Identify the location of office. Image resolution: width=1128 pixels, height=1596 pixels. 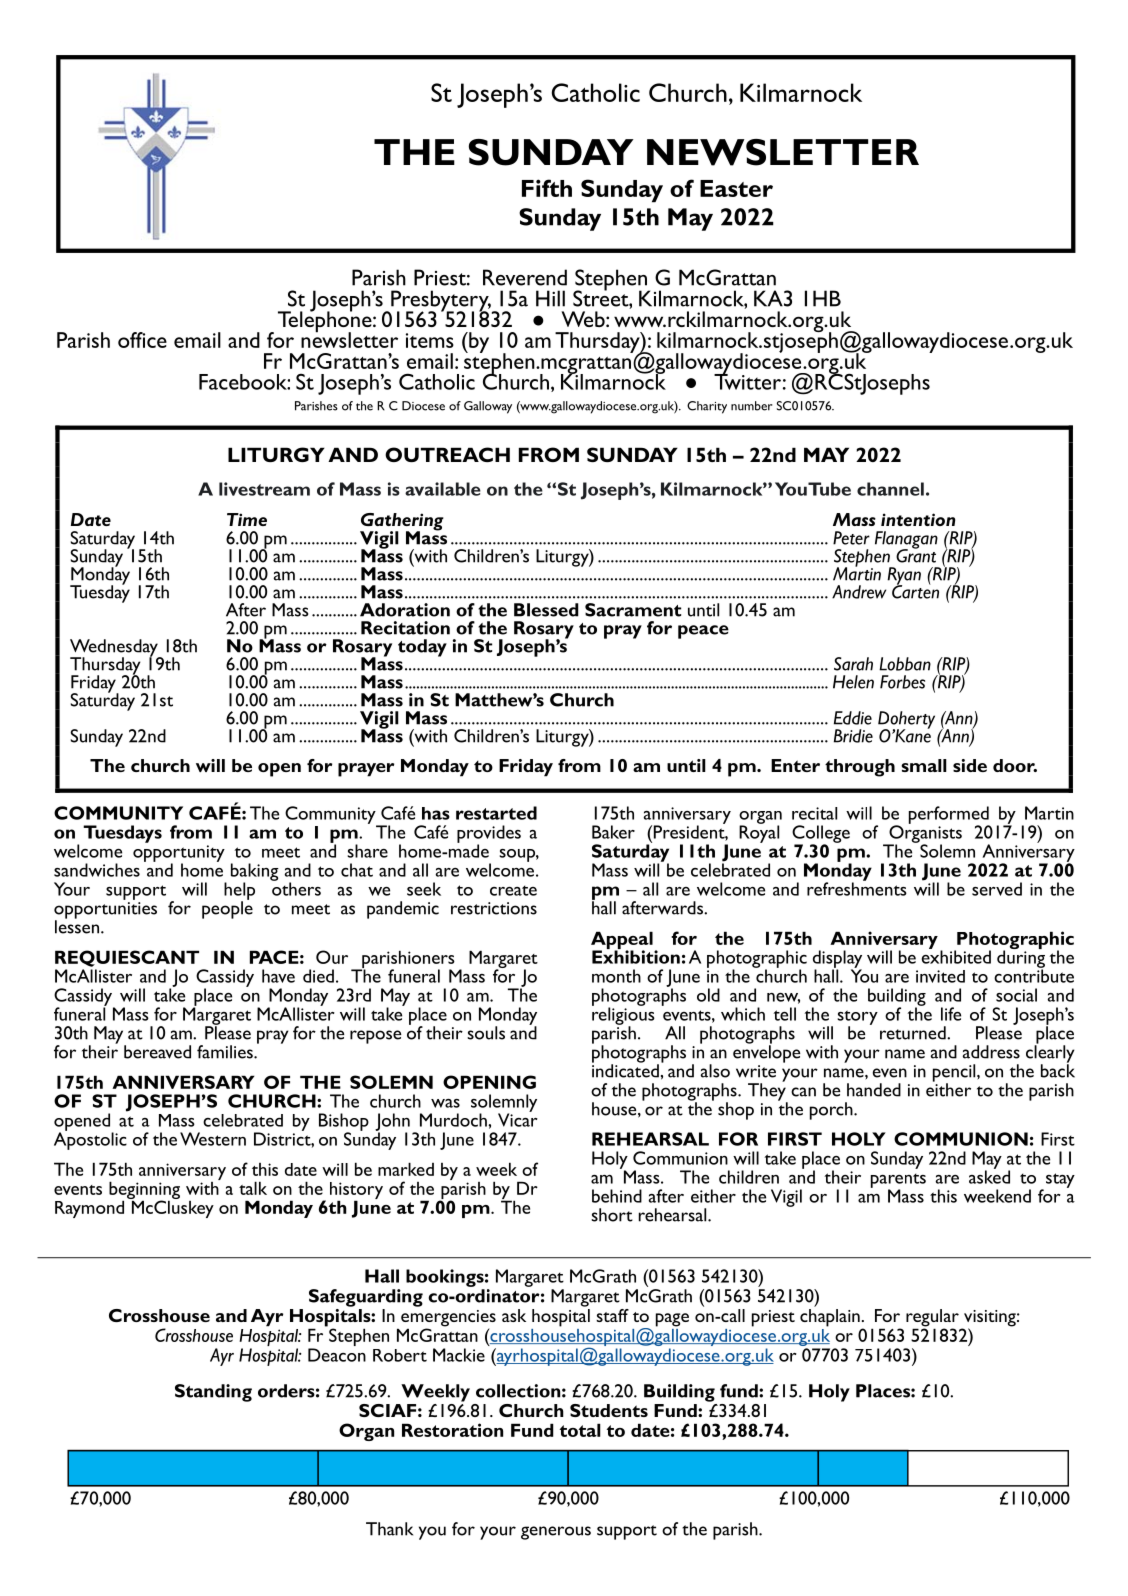
(142, 340).
